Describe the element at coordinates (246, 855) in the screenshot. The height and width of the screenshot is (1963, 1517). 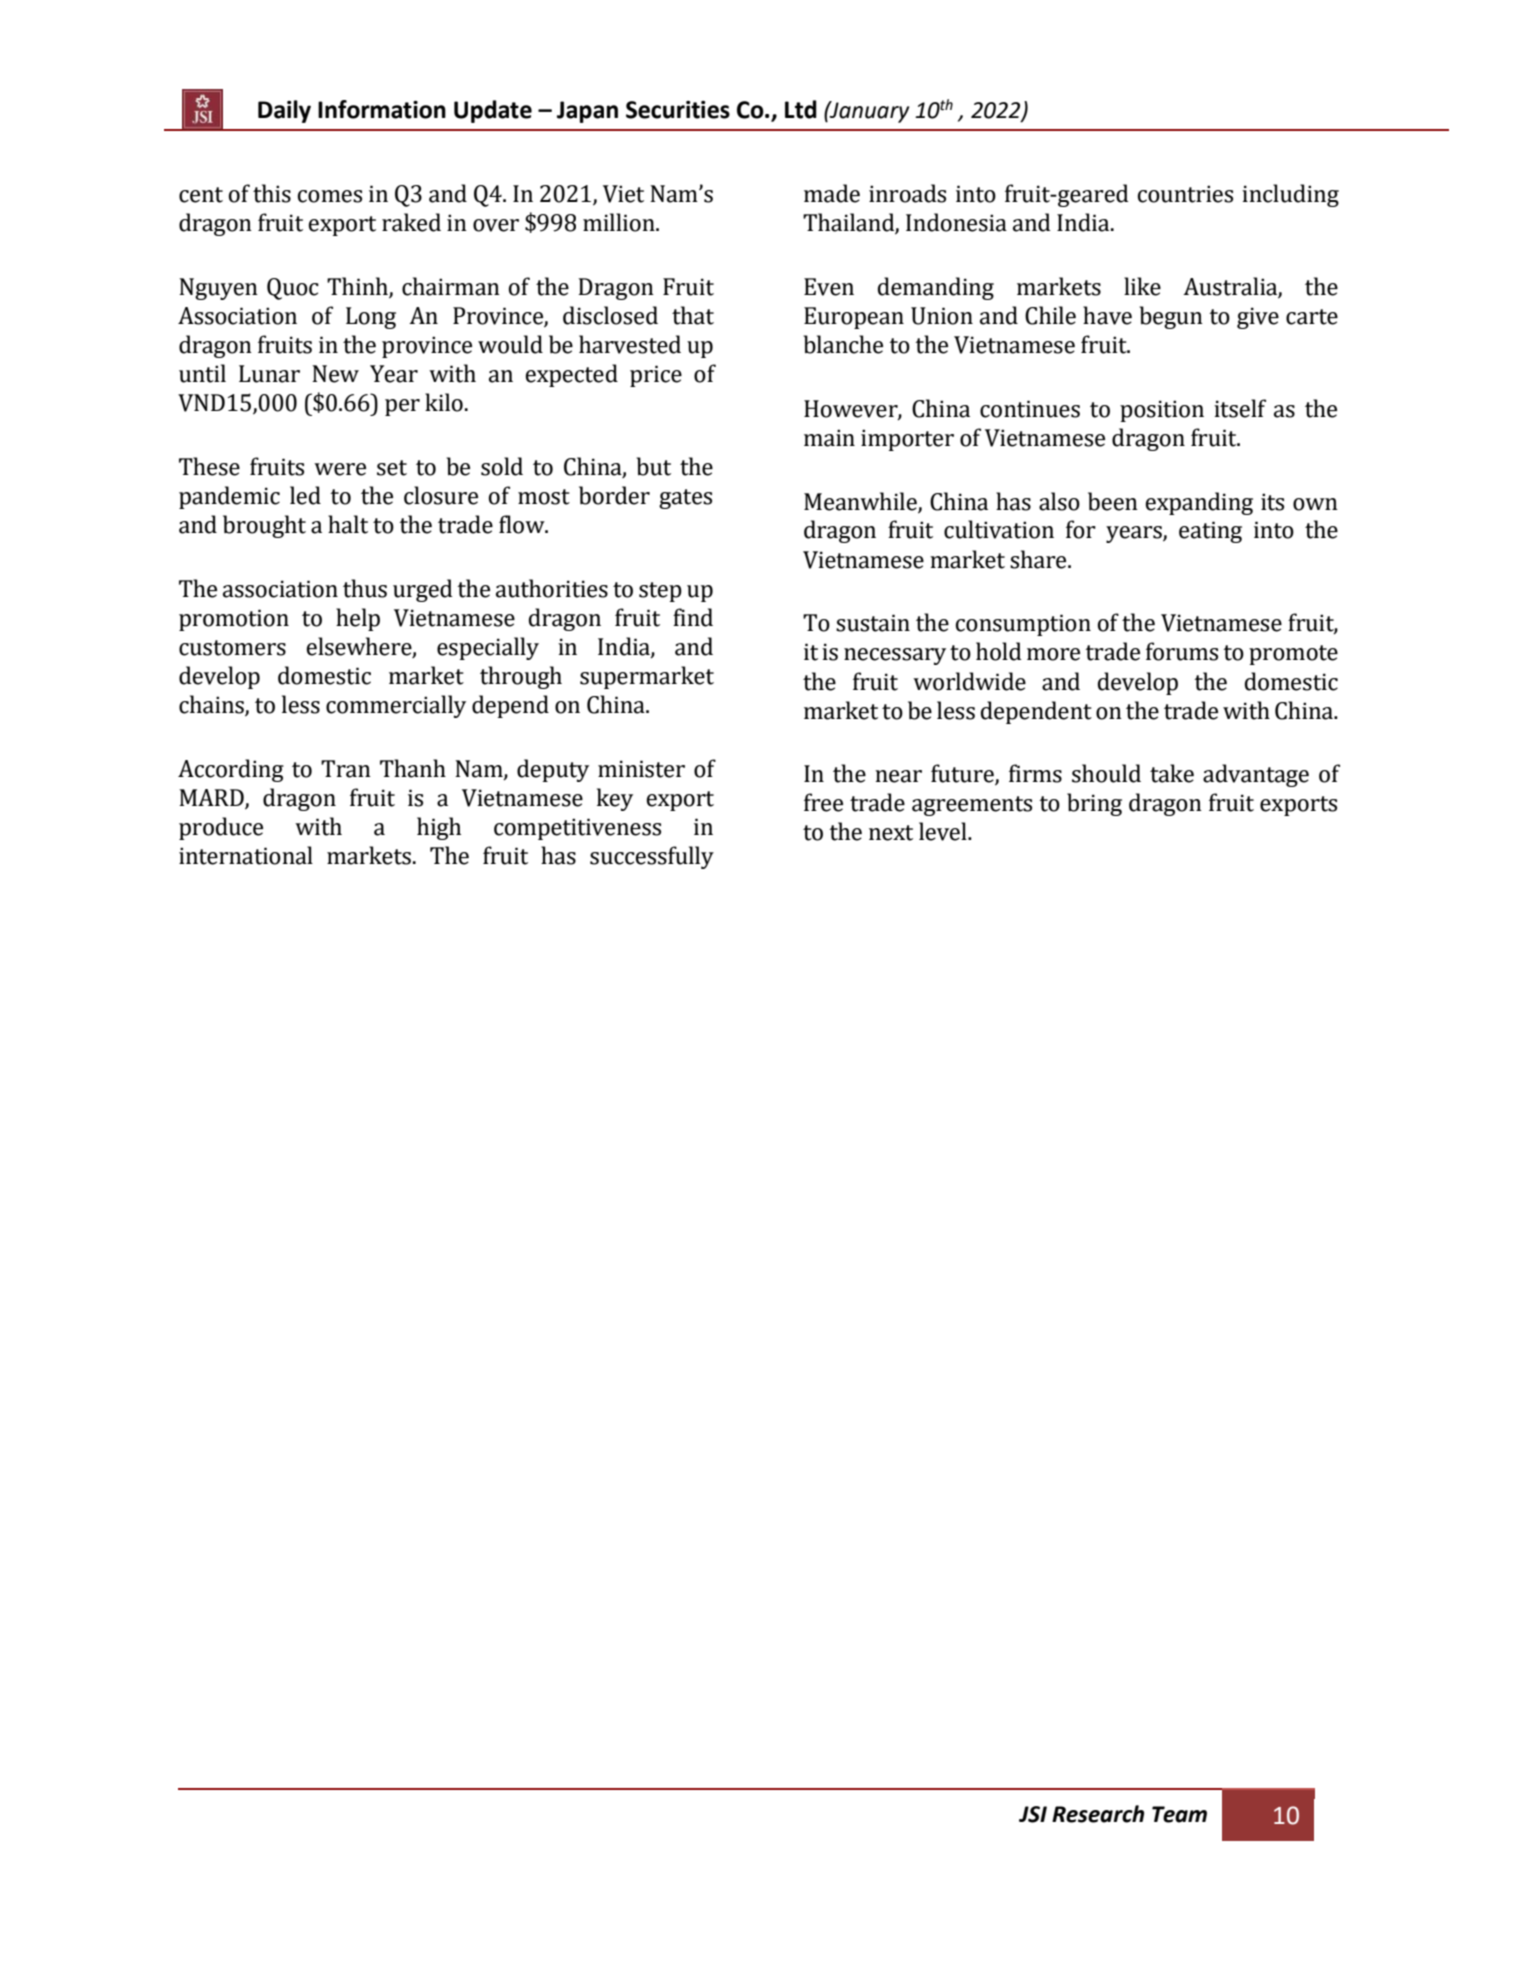
I see `international` at that location.
